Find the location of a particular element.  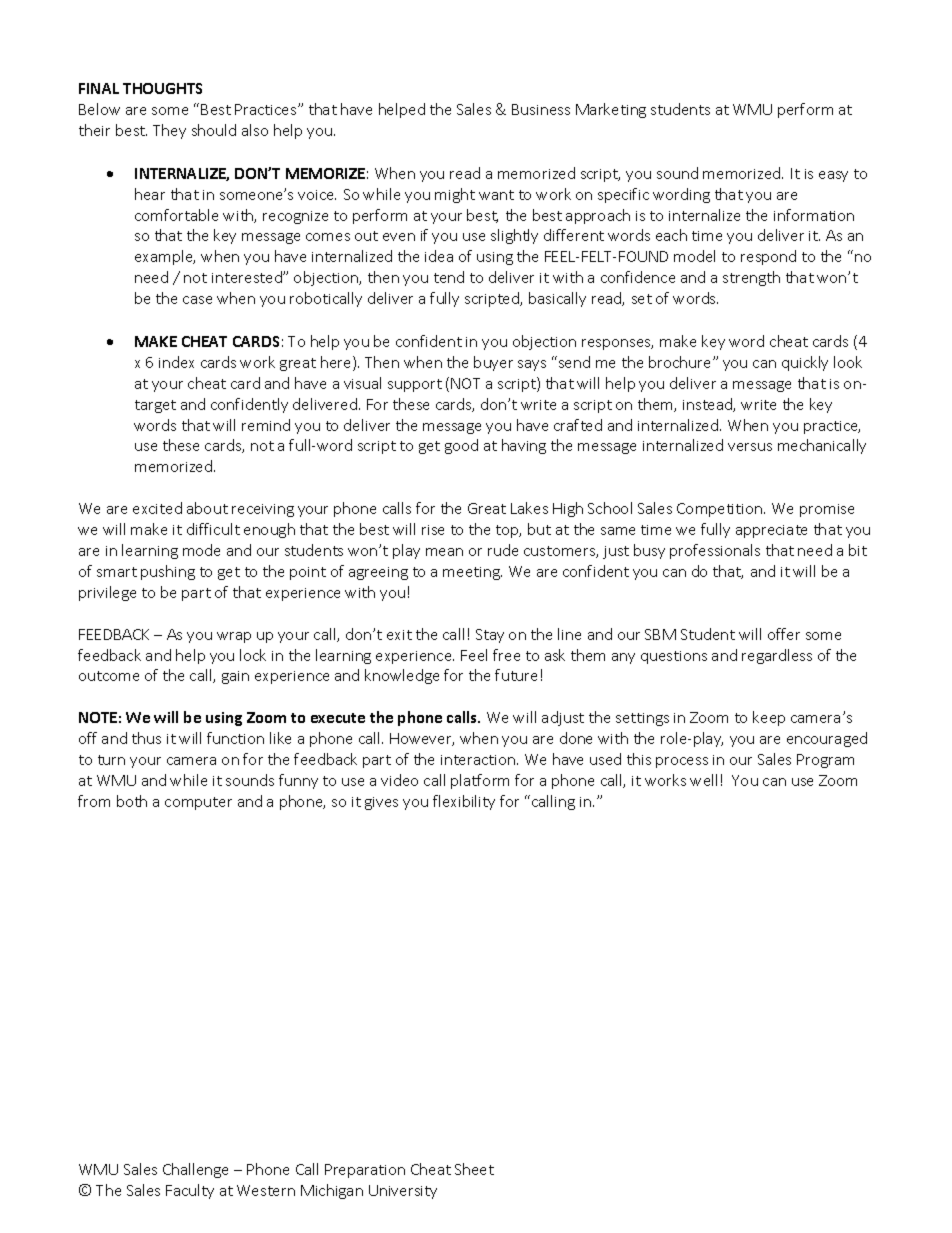

quickly is located at coordinates (805, 363).
